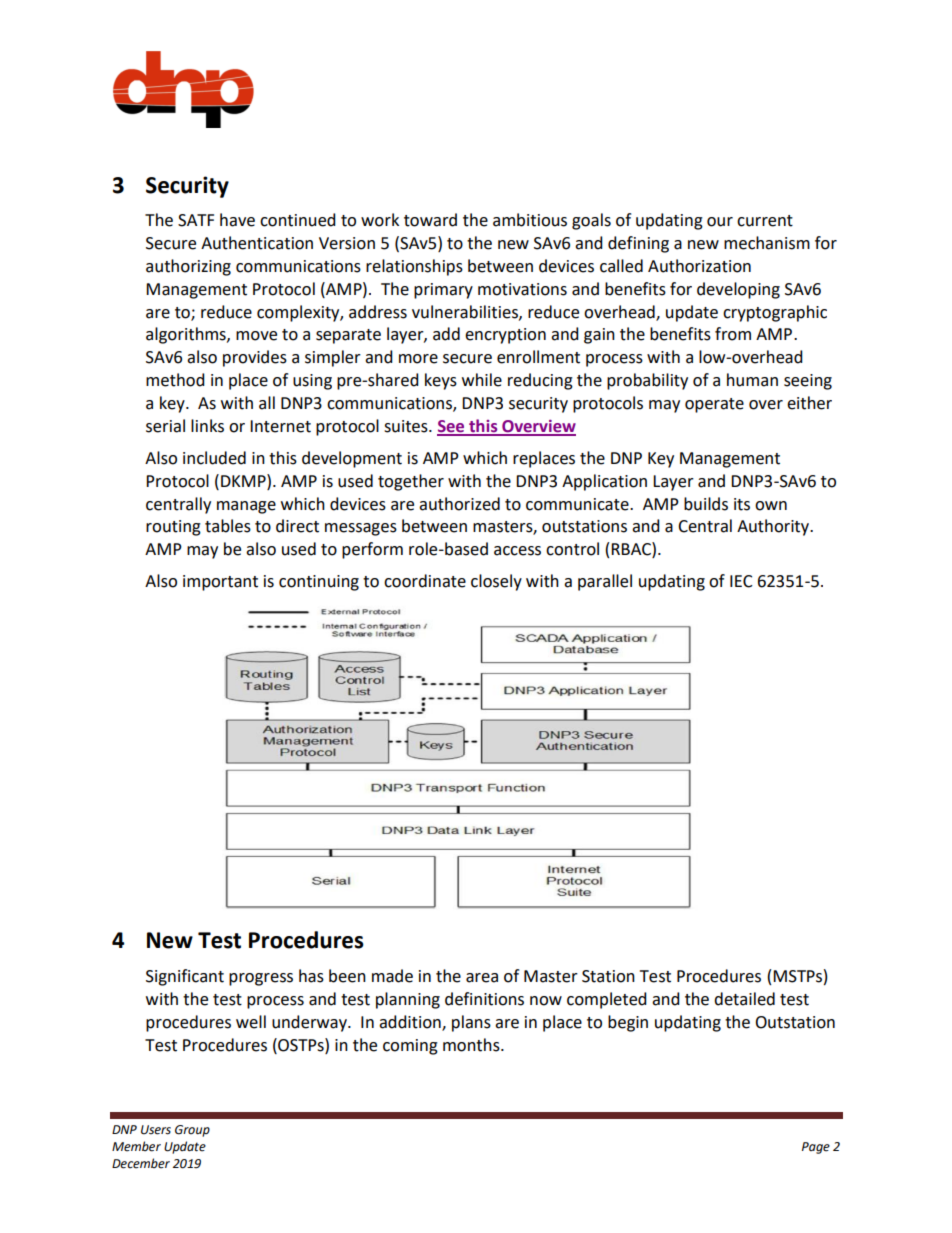 This screenshot has width=952, height=1233. Describe the element at coordinates (220, 583) in the screenshot. I see `important` at that location.
